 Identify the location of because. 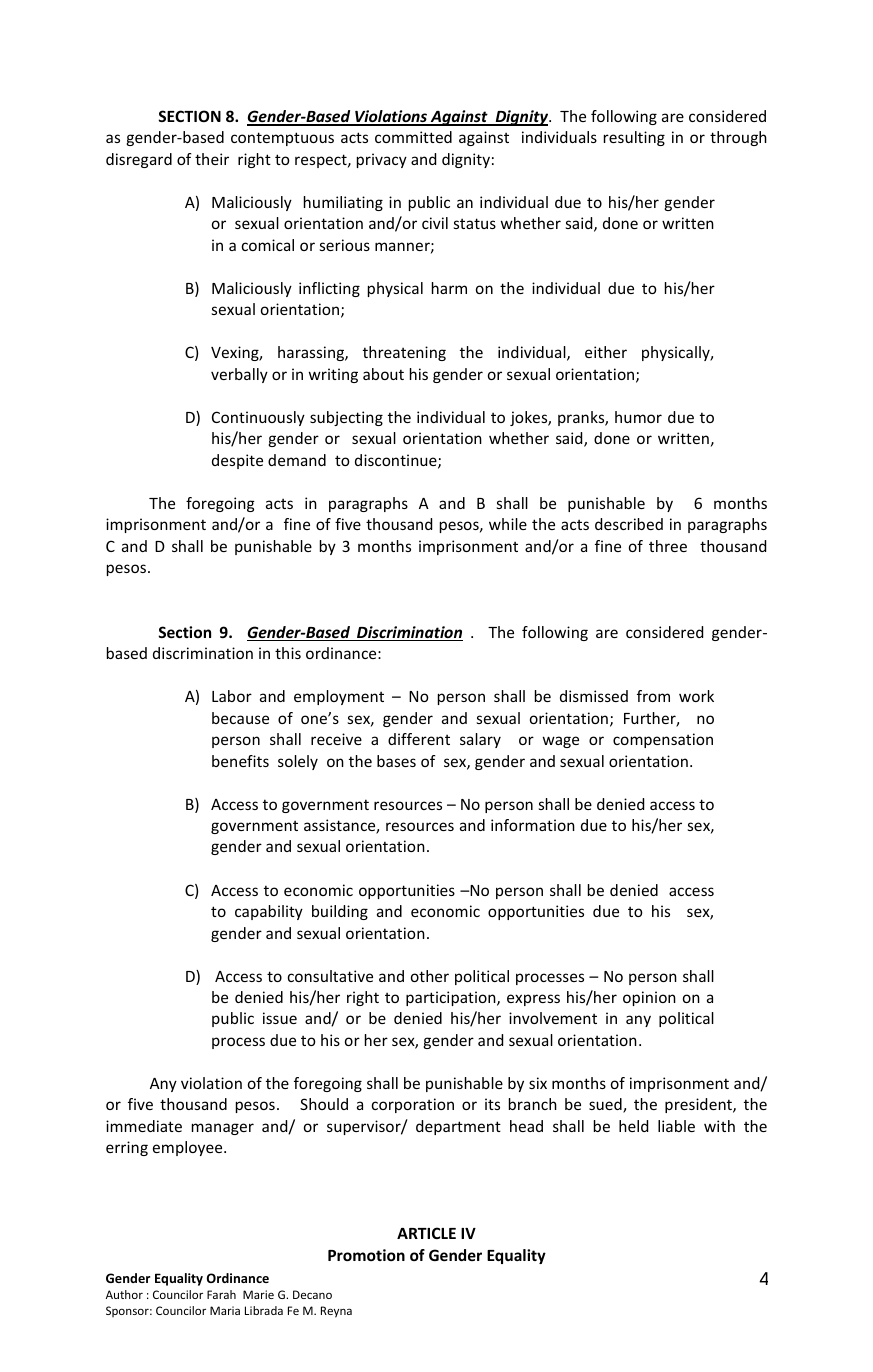
(240, 718).
